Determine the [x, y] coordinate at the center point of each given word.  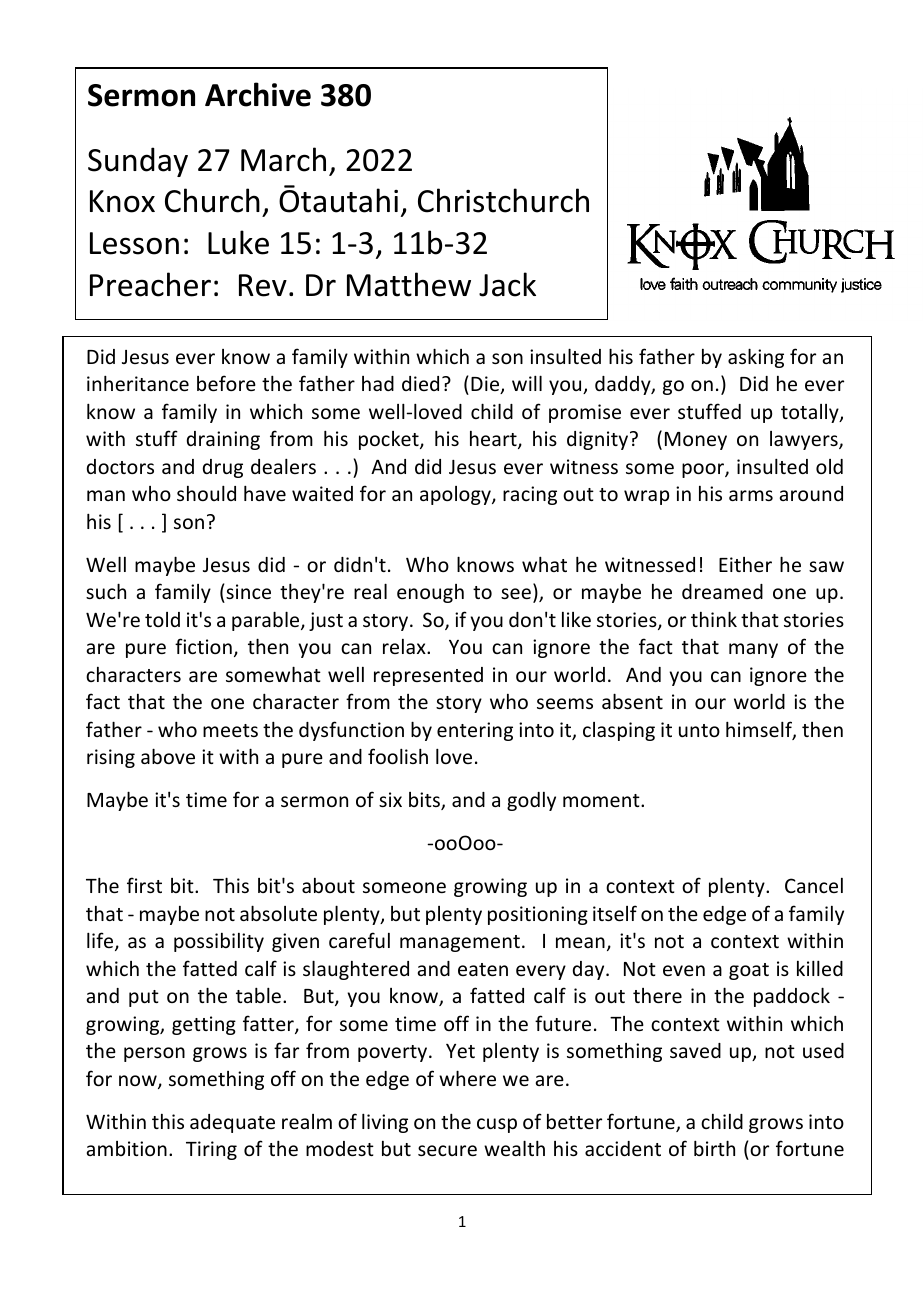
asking [756, 358]
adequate [232, 1123]
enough [430, 593]
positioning [538, 915]
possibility [219, 942]
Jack [507, 284]
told [162, 619]
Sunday [138, 162]
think [714, 619]
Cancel [814, 885]
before [226, 383]
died [420, 383]
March [283, 159]
